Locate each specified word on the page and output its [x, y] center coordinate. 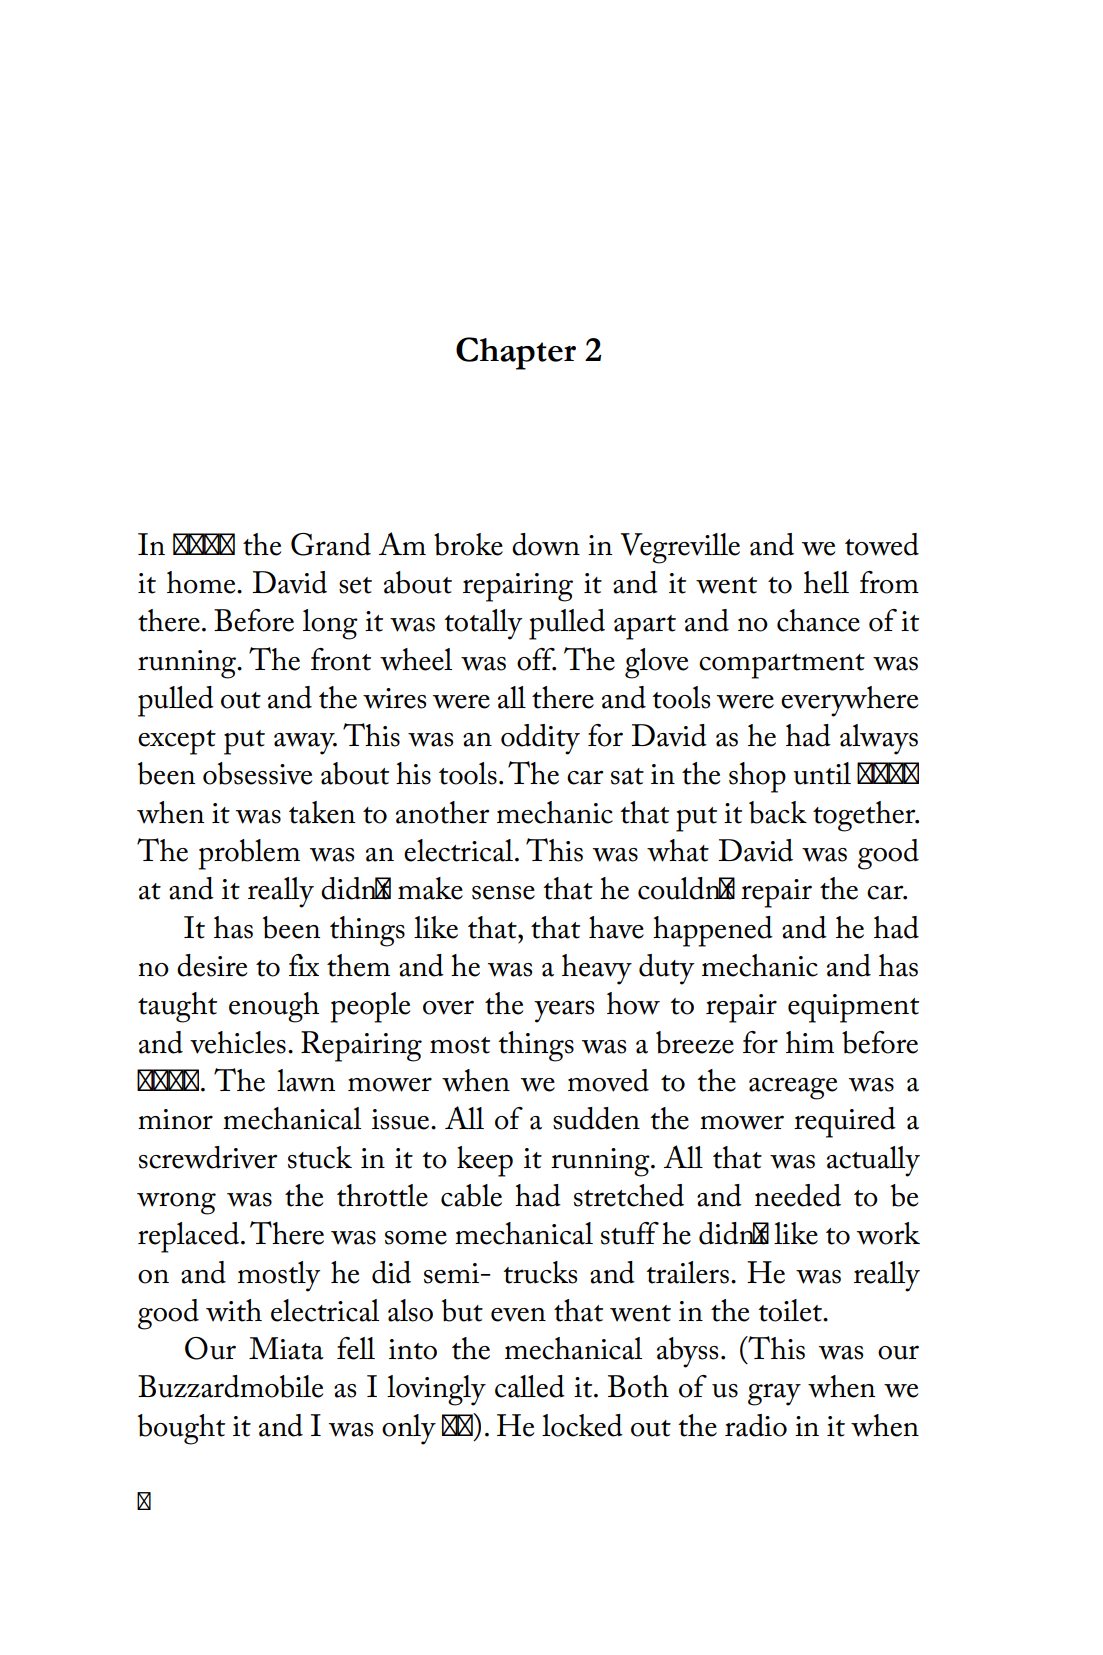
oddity [540, 739]
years [564, 1011]
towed [882, 544]
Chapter [516, 353]
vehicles [238, 1042]
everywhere [849, 701]
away [305, 744]
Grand [331, 544]
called [530, 1386]
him [810, 1042]
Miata [286, 1348]
